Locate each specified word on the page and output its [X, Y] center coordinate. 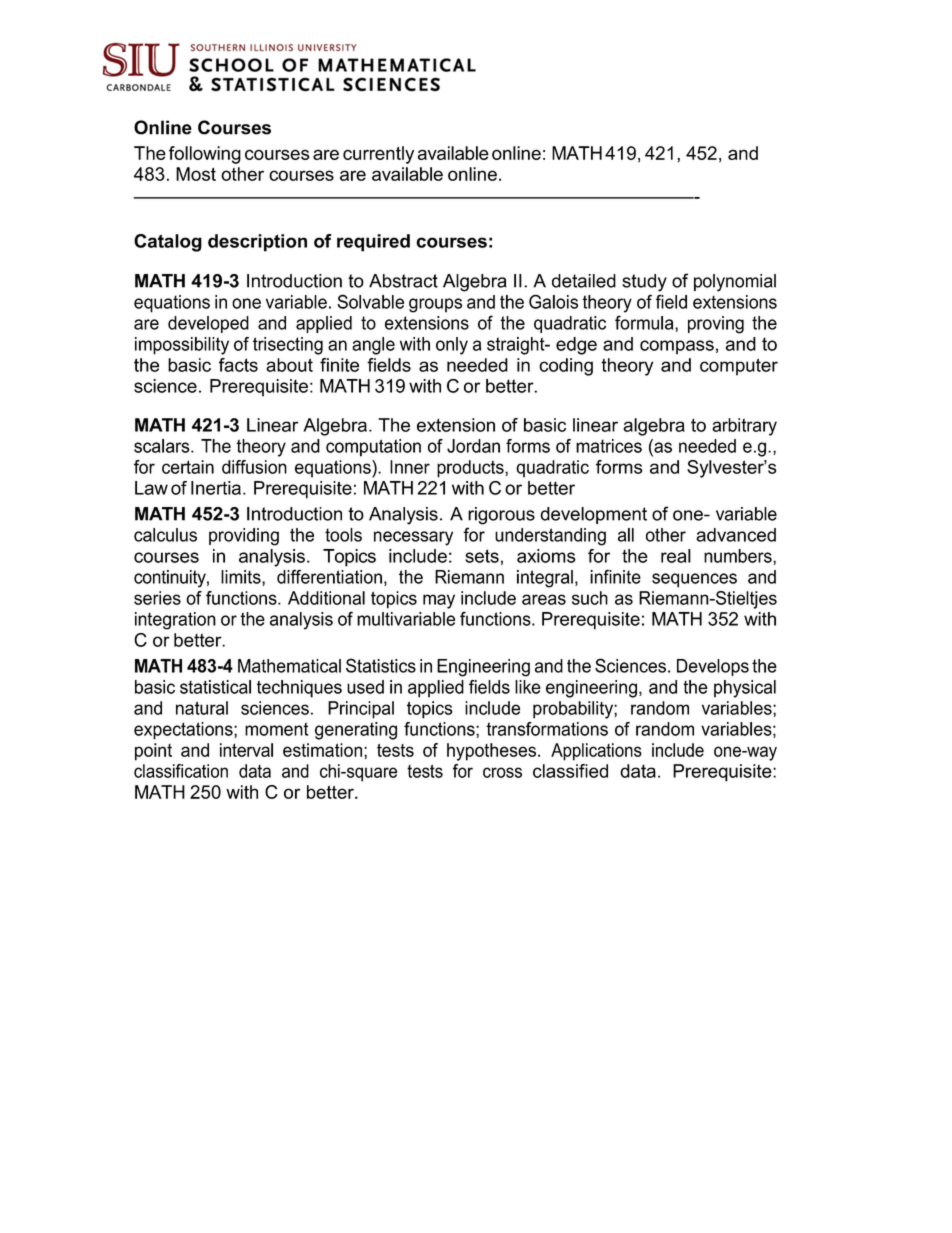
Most [196, 174]
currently [378, 155]
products [471, 469]
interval [246, 750]
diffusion [254, 467]
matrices [609, 446]
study [644, 283]
